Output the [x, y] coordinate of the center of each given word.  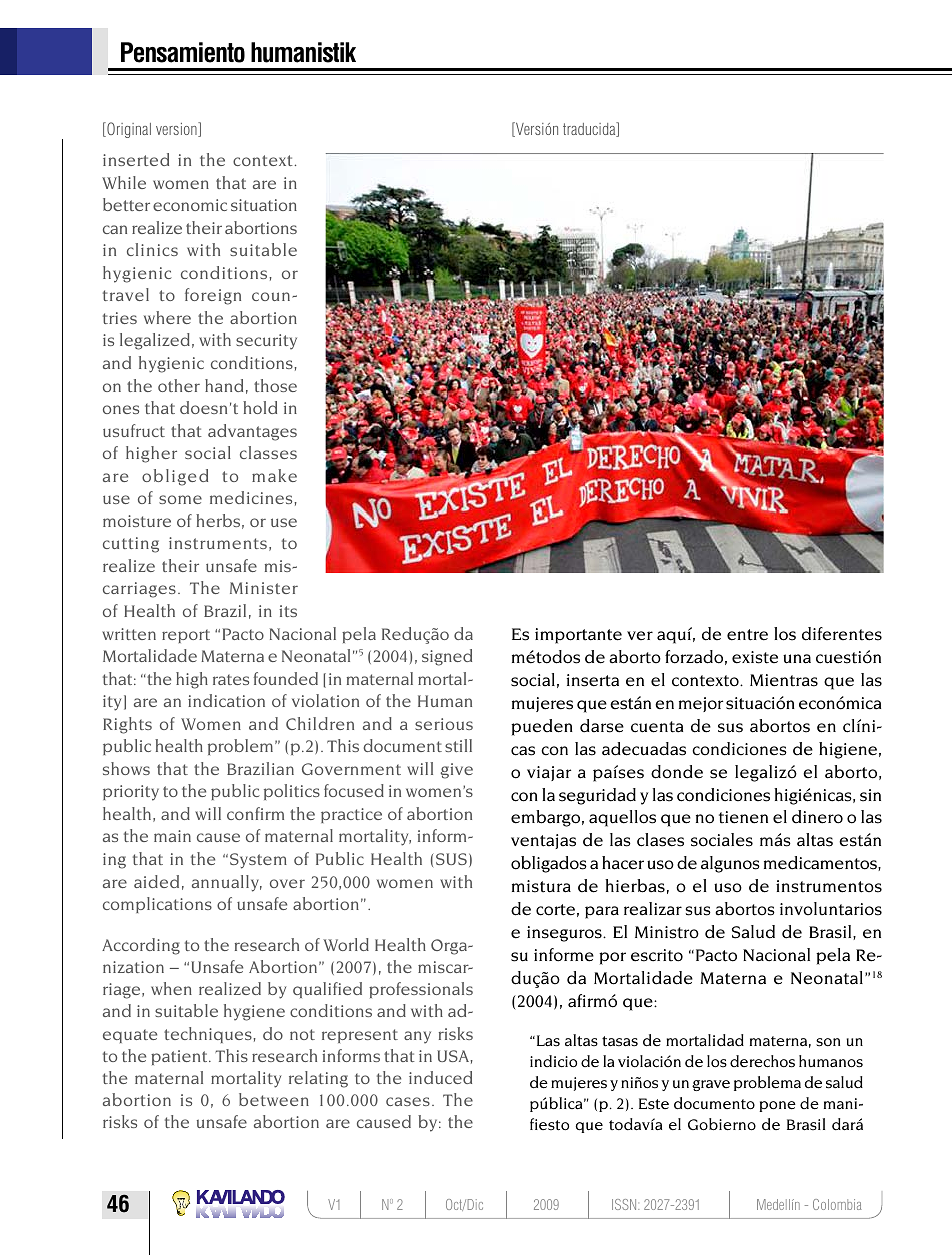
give [457, 771]
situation [264, 205]
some [180, 499]
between [274, 1099]
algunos [730, 864]
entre [747, 635]
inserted [136, 159]
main [172, 836]
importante [578, 636]
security [266, 342]
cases [408, 1101]
